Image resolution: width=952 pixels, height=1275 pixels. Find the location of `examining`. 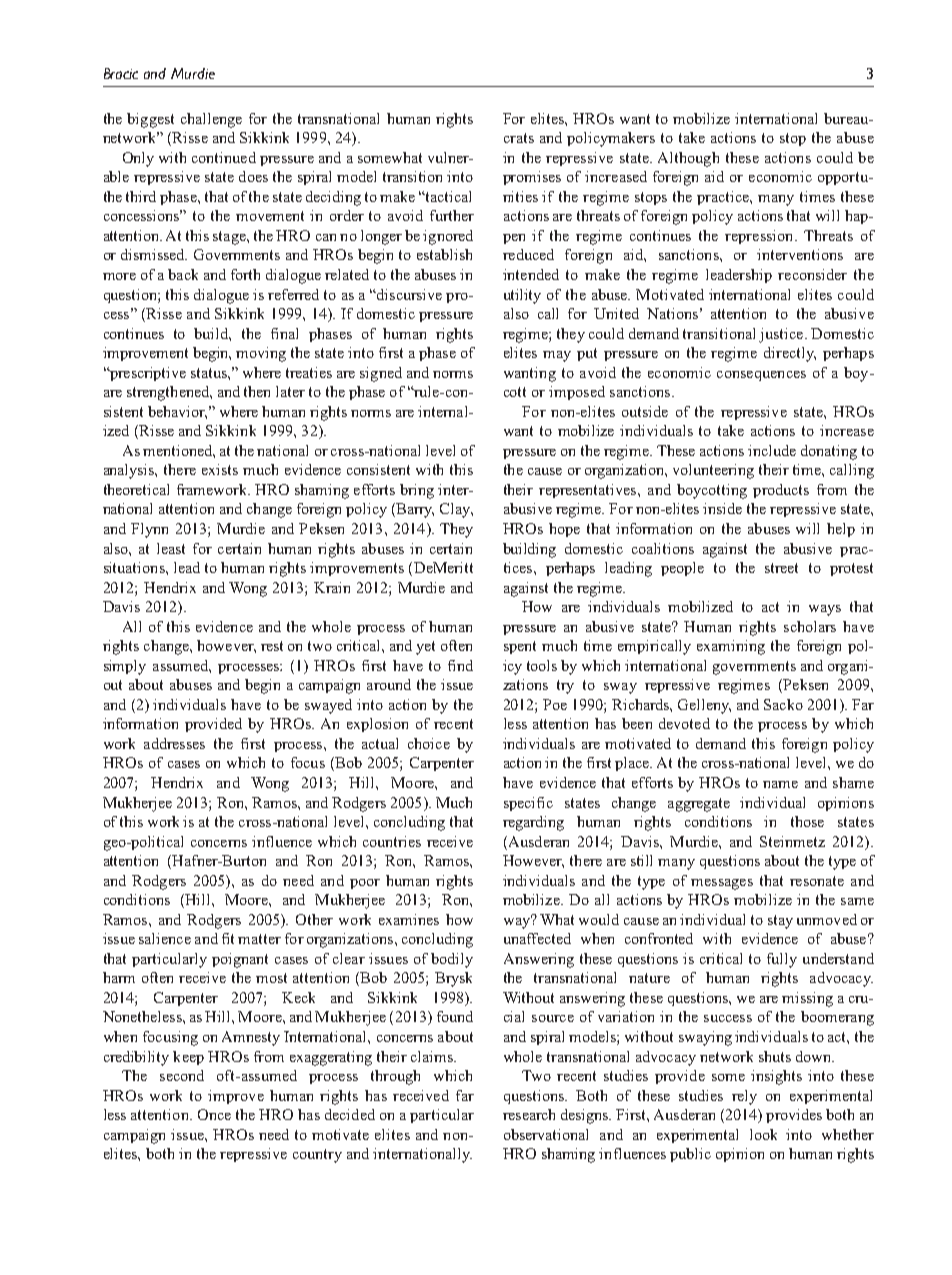

examining is located at coordinates (731, 647).
